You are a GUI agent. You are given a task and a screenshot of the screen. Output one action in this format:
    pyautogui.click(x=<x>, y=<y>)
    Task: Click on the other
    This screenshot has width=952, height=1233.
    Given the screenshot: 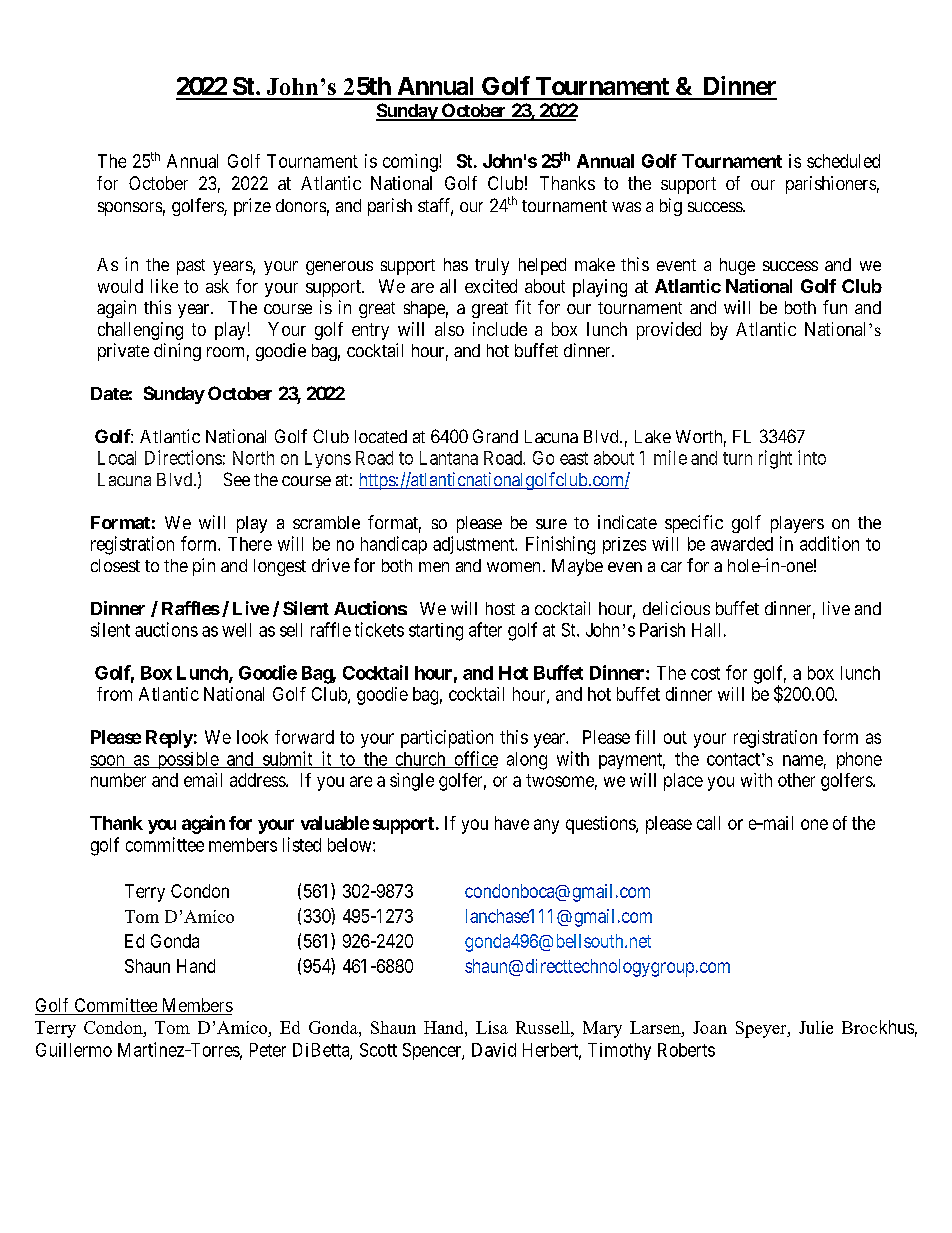 What is the action you would take?
    pyautogui.click(x=796, y=780)
